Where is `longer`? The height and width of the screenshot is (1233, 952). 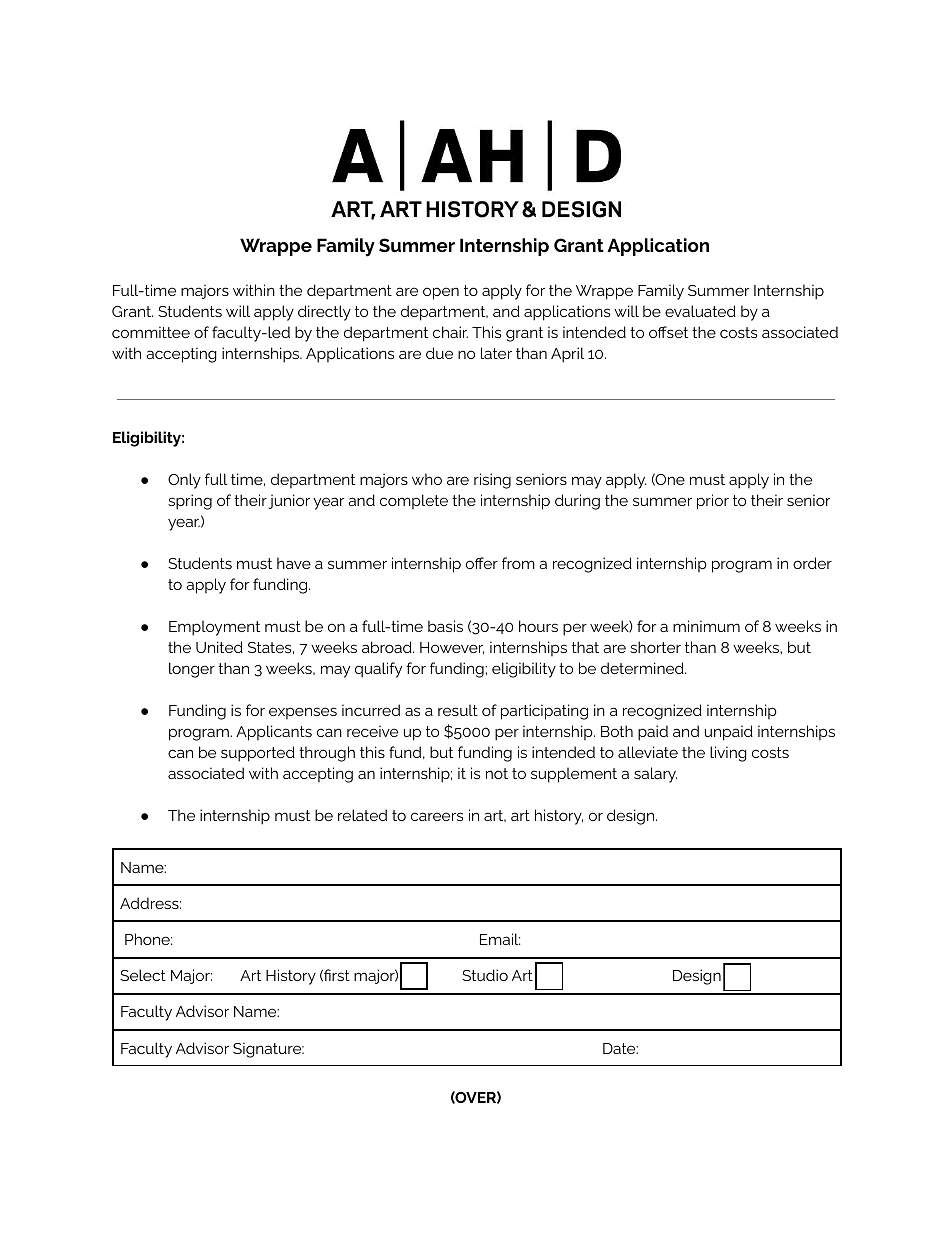 longer is located at coordinates (192, 670).
